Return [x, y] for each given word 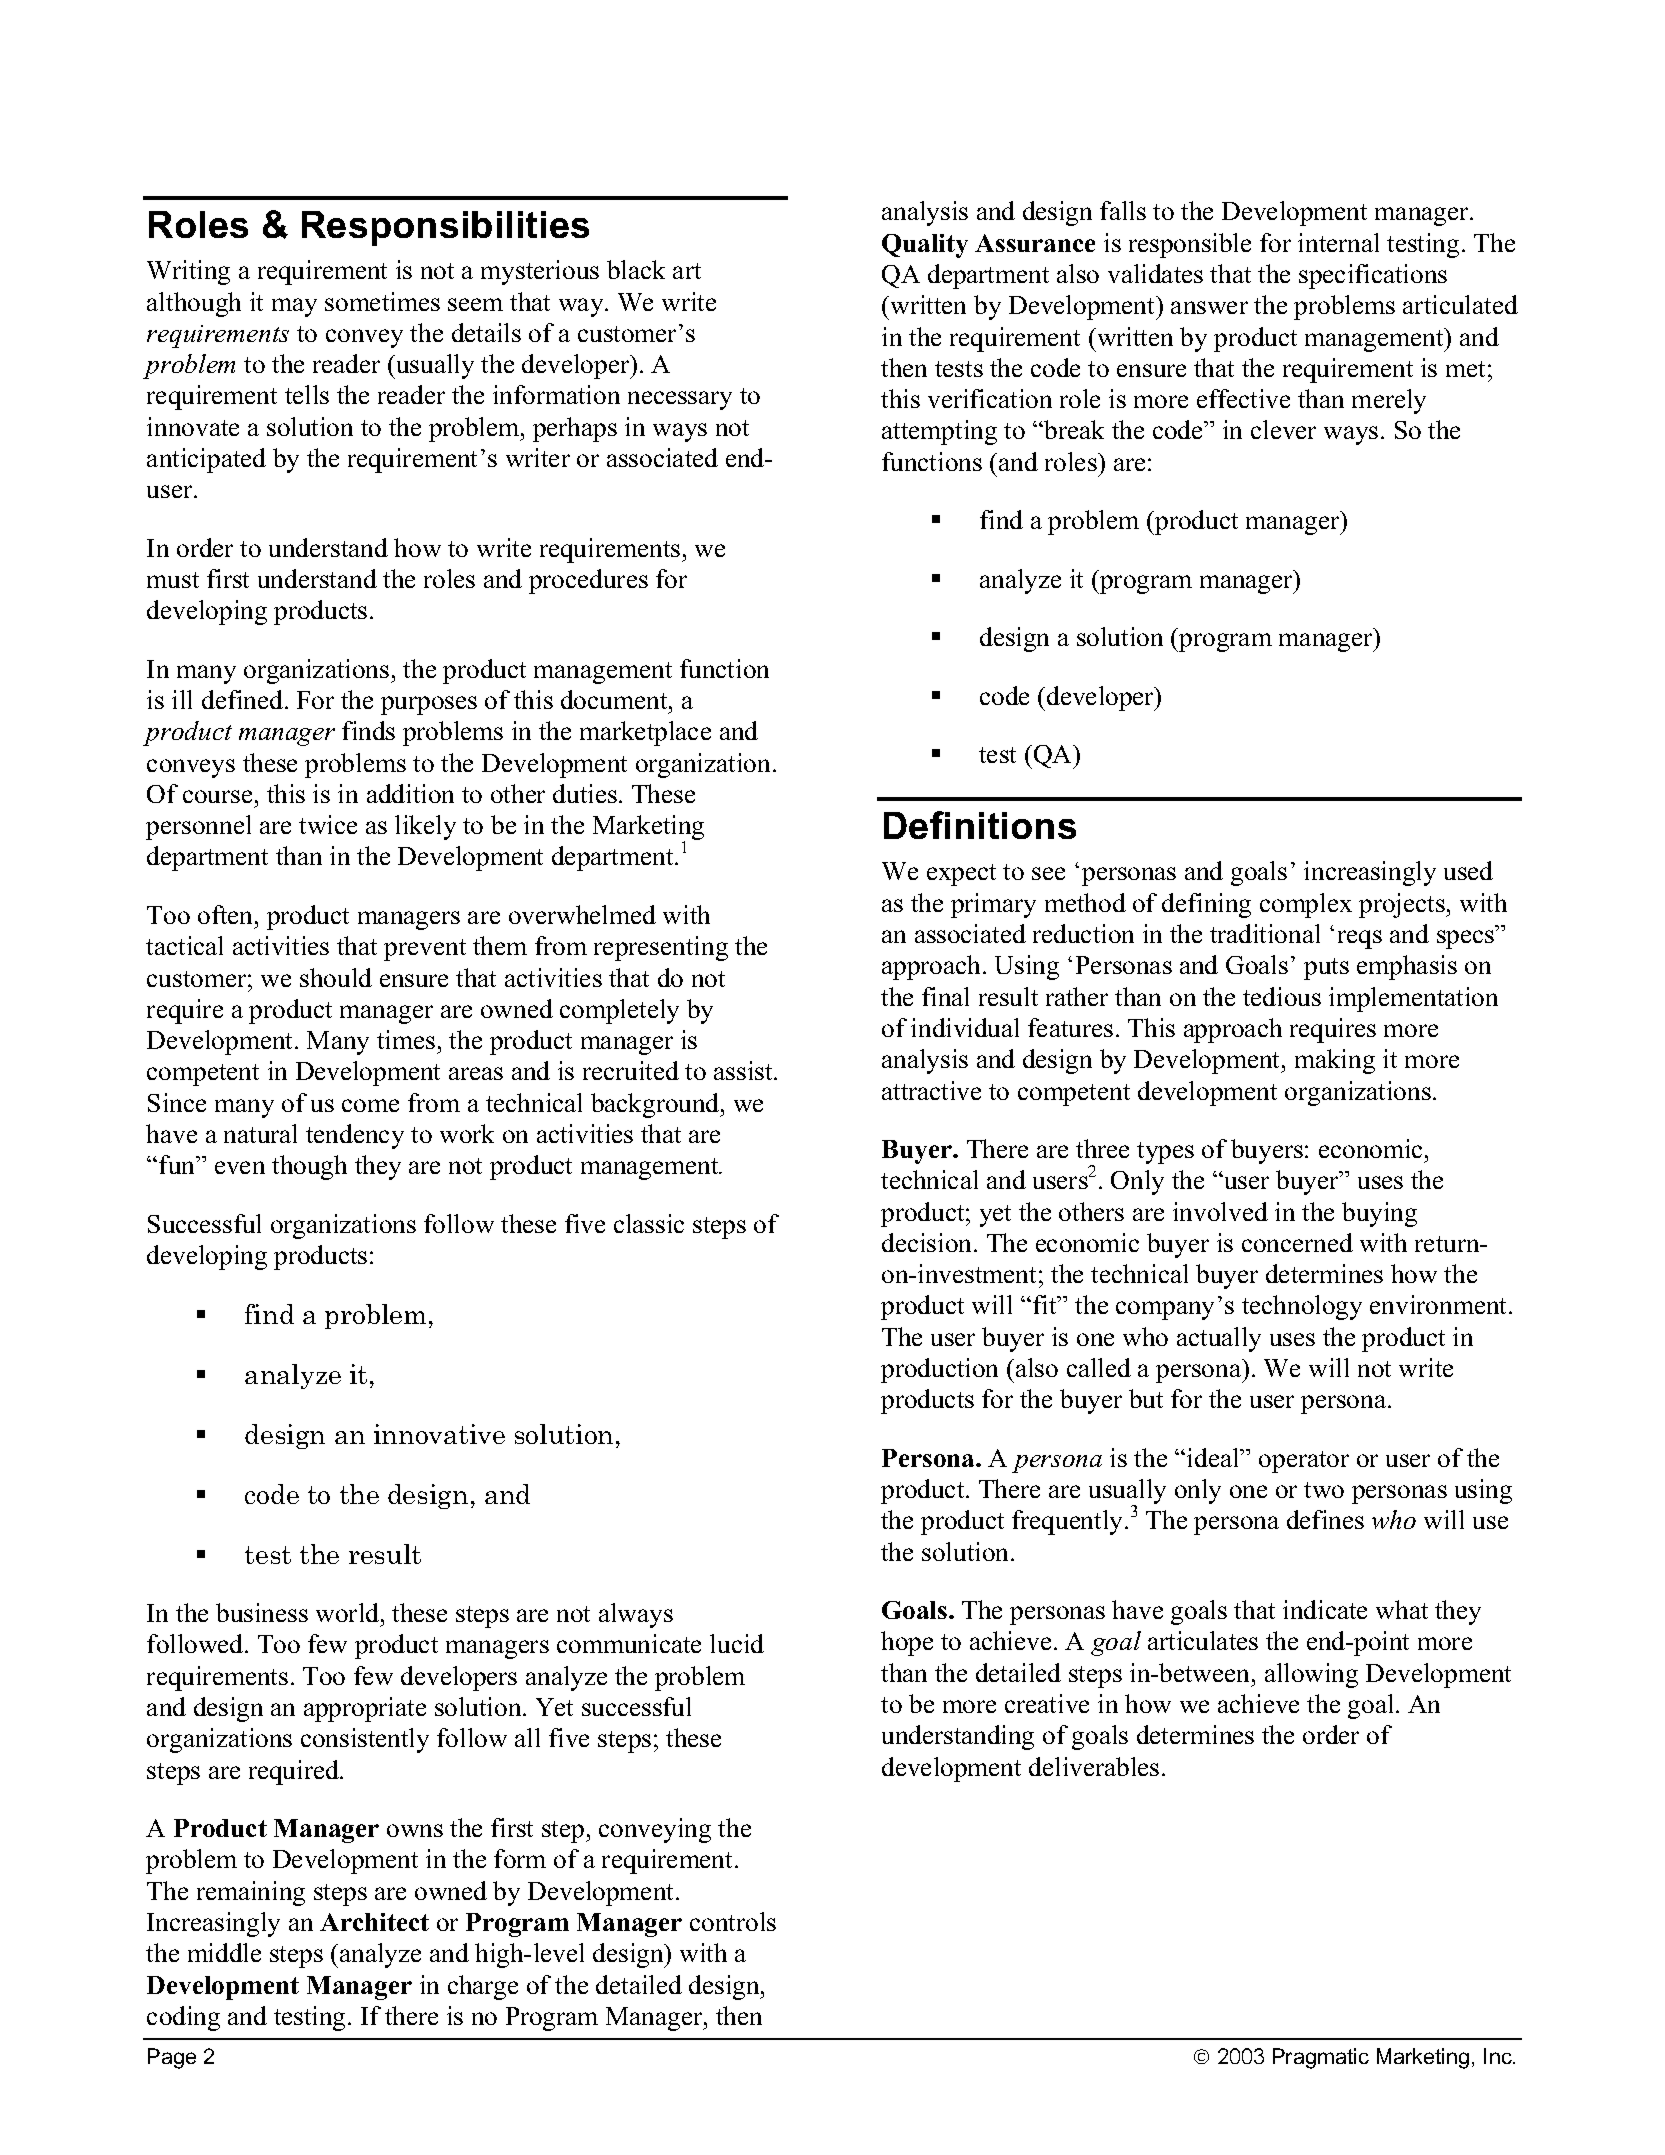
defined [242, 699]
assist [744, 1070]
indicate [1325, 1609]
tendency [355, 1136]
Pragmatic [1321, 2058]
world [349, 1612]
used [1468, 870]
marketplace [645, 733]
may [294, 307]
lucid [737, 1643]
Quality [925, 246]
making [1335, 1061]
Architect [374, 1922]
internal [1338, 242]
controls [733, 1921]
